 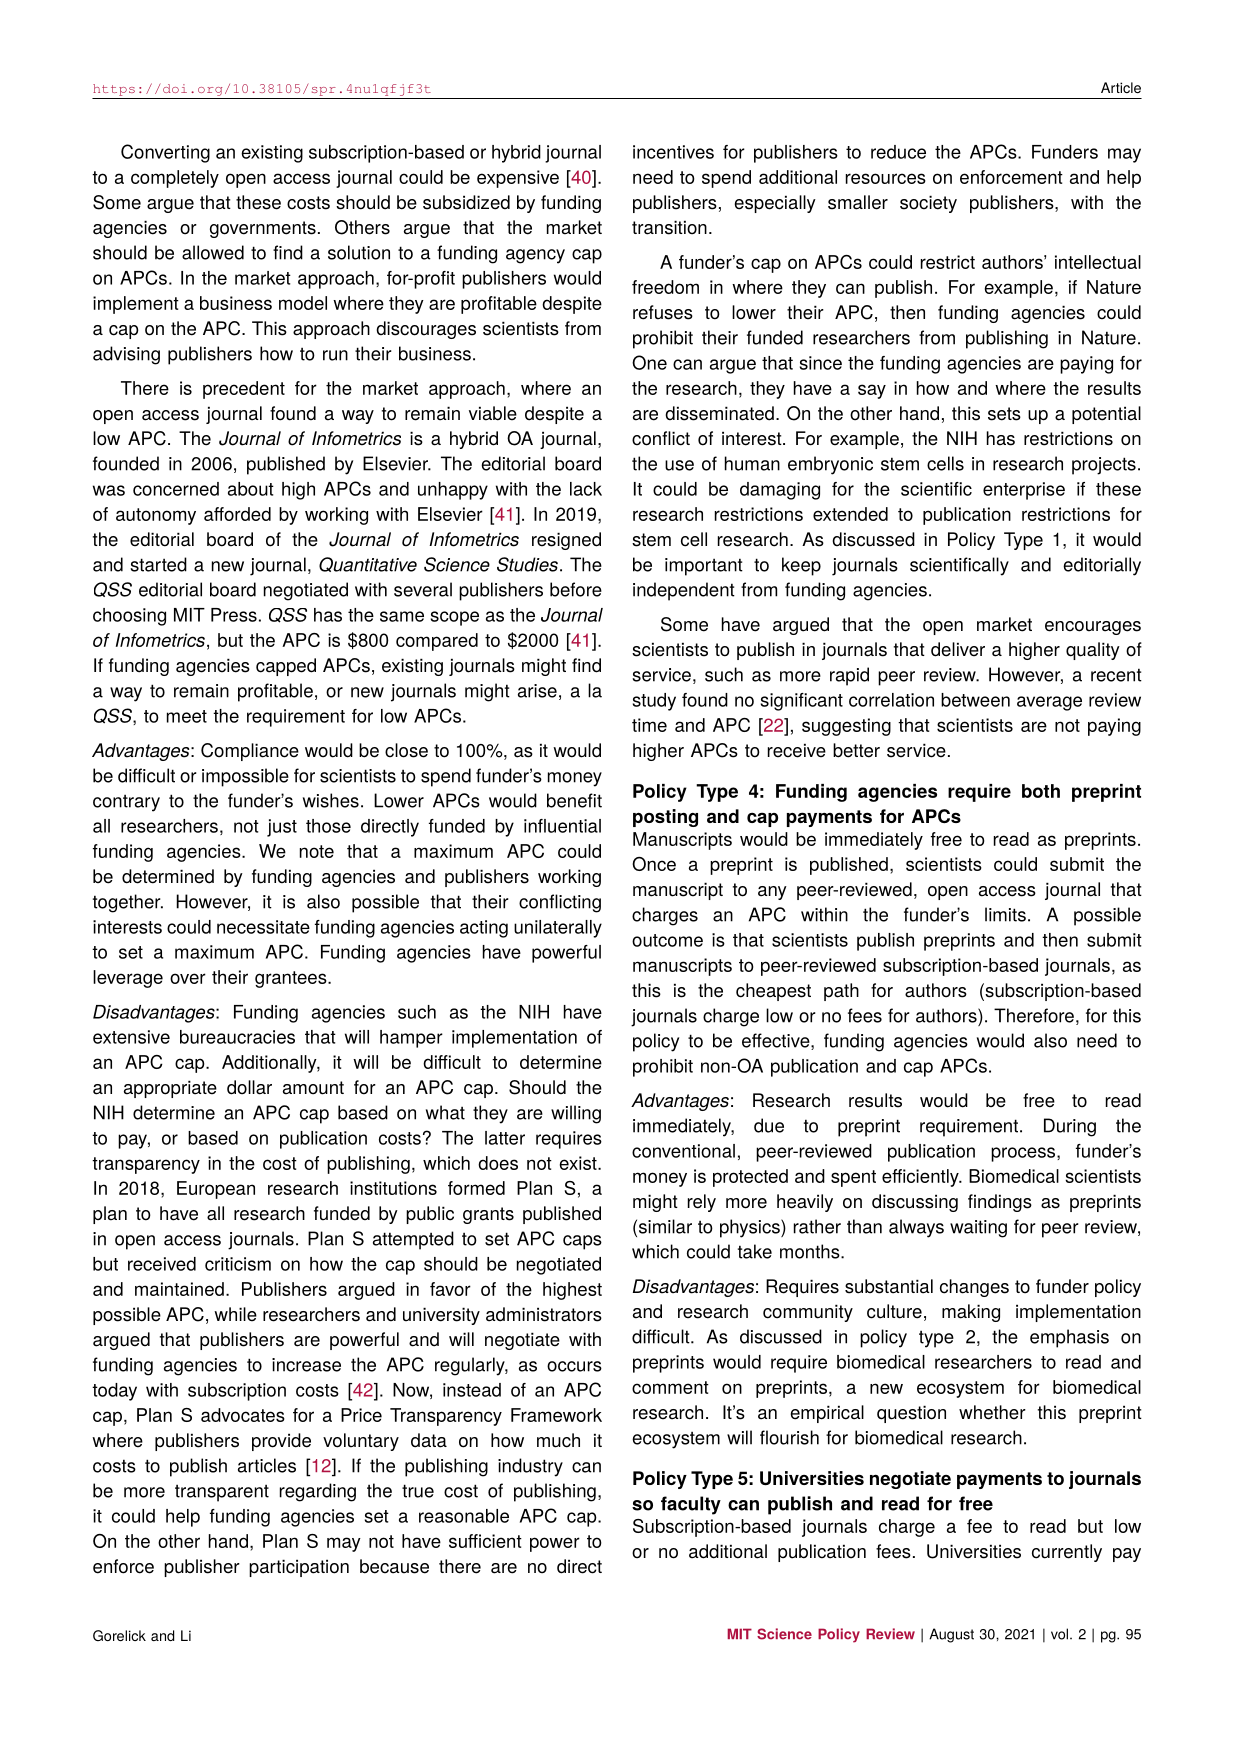 I want to click on participation, so click(x=299, y=1568).
